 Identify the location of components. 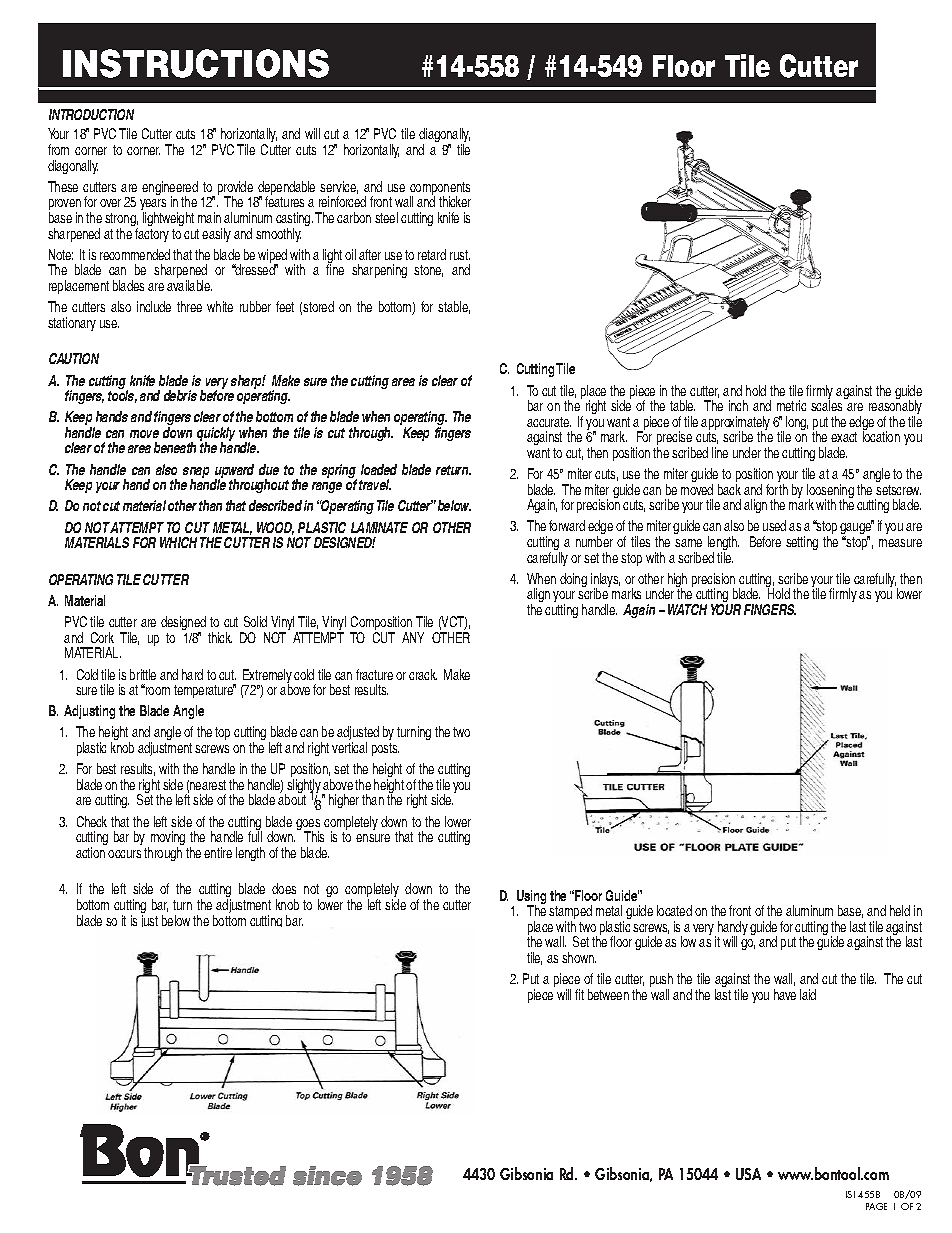
(440, 190).
